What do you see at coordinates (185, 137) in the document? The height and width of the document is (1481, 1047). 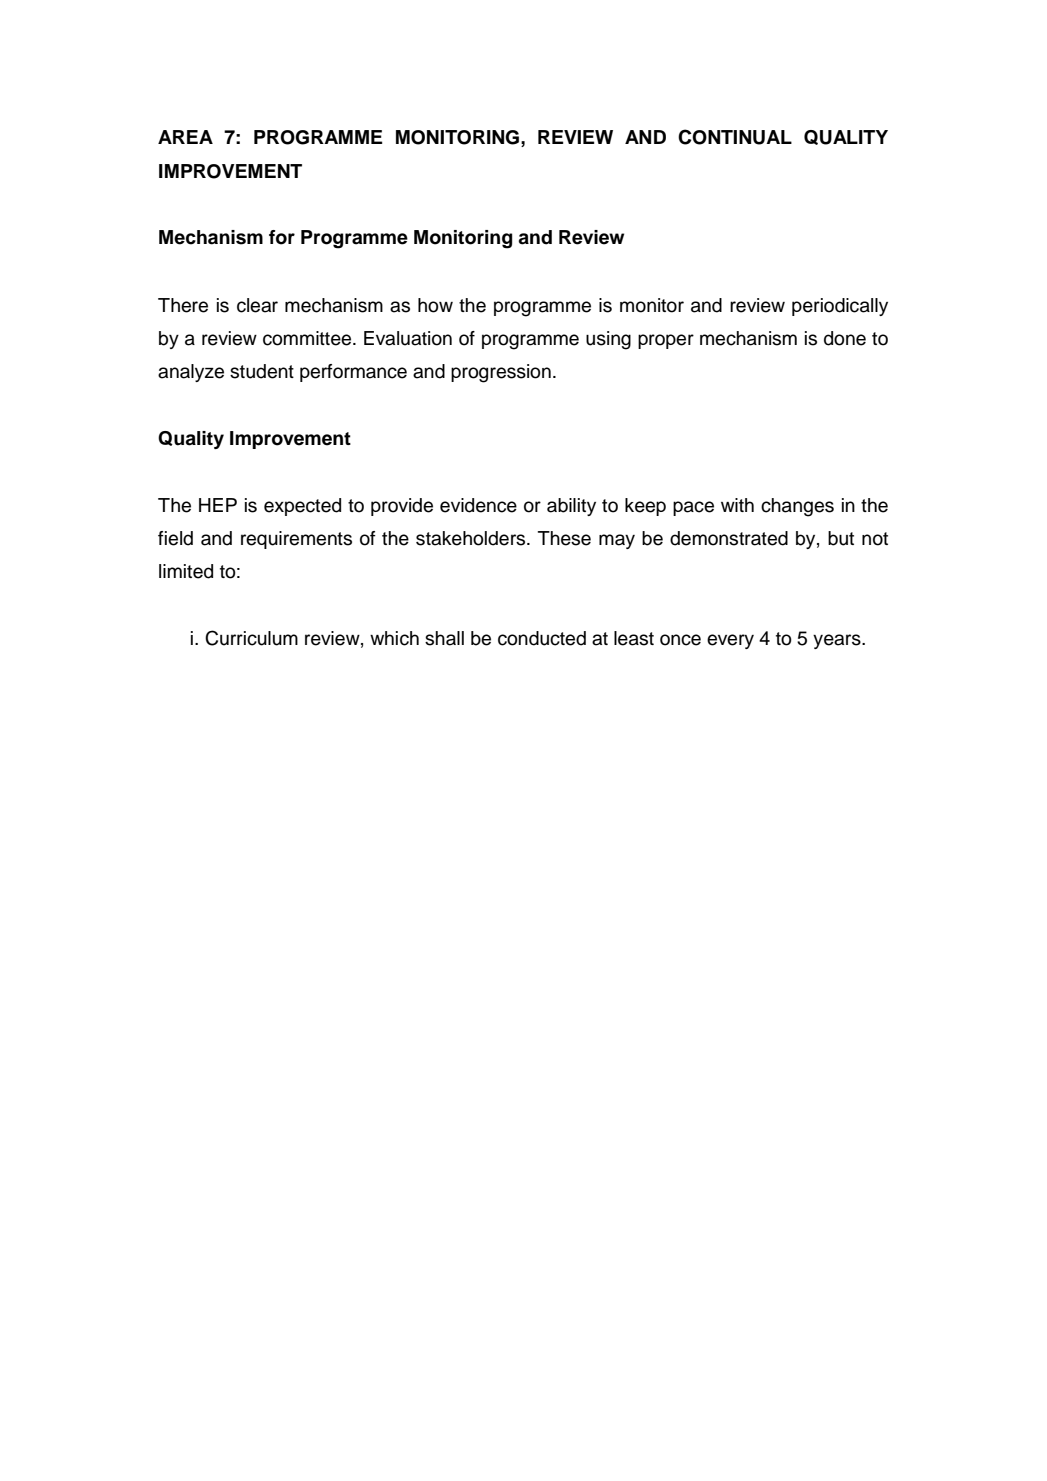 I see `AREA` at bounding box center [185, 137].
